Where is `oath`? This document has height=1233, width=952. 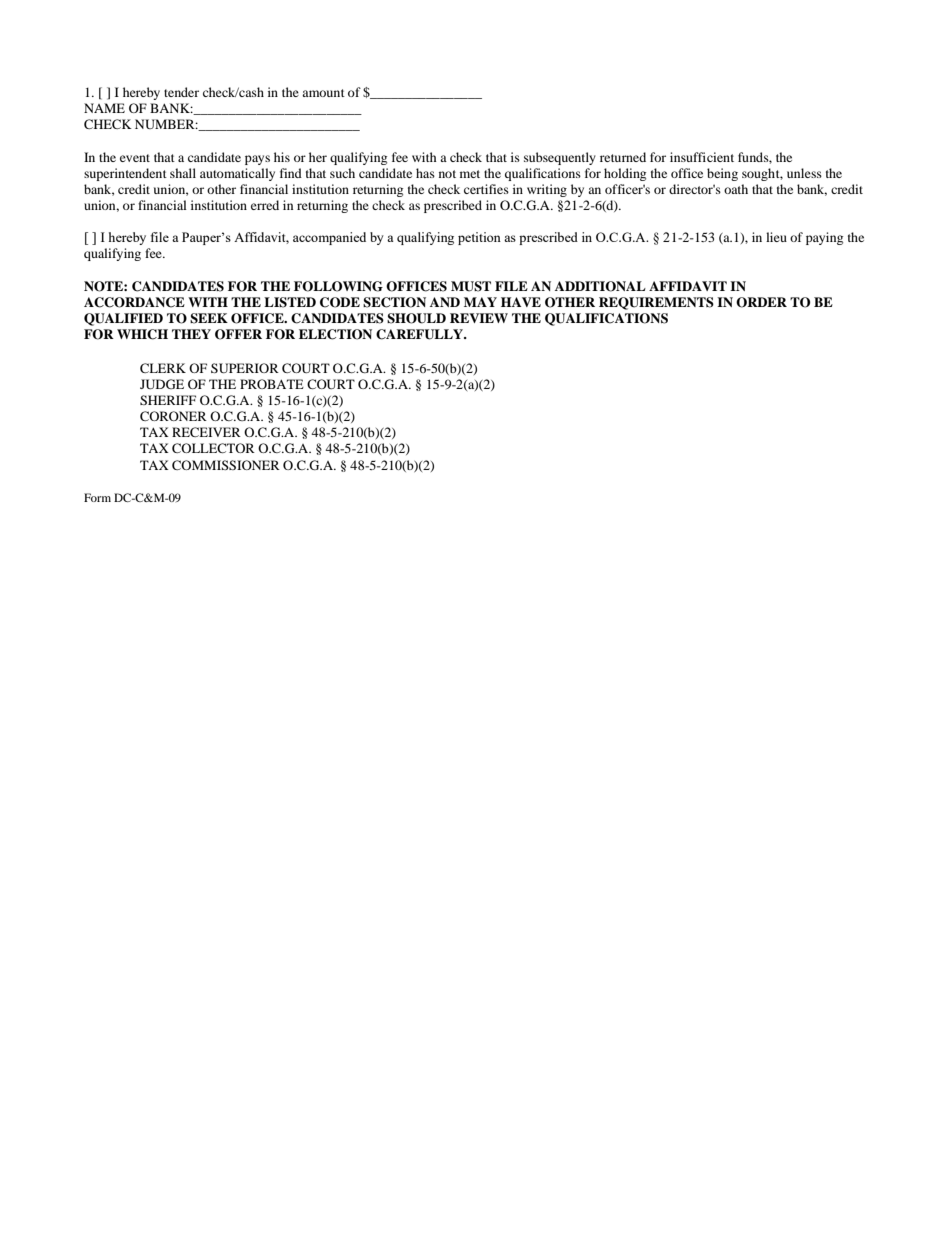 oath is located at coordinates (736, 189).
